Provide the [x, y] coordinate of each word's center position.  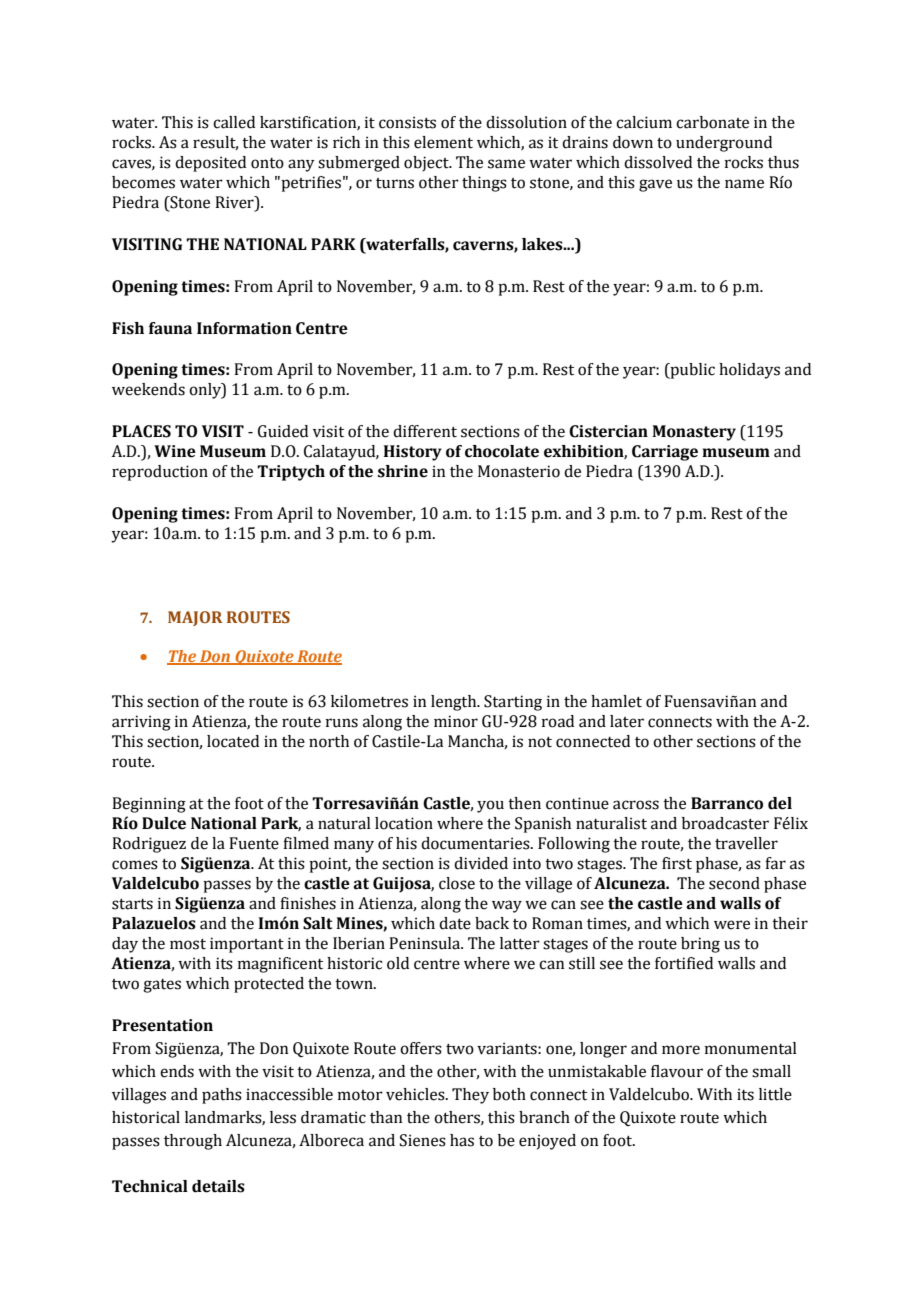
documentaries [476, 843]
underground [724, 144]
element [443, 142]
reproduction [160, 473]
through [193, 1142]
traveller [746, 843]
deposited [210, 164]
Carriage [665, 453]
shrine [403, 471]
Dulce [164, 823]
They [470, 1096]
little [775, 1094]
